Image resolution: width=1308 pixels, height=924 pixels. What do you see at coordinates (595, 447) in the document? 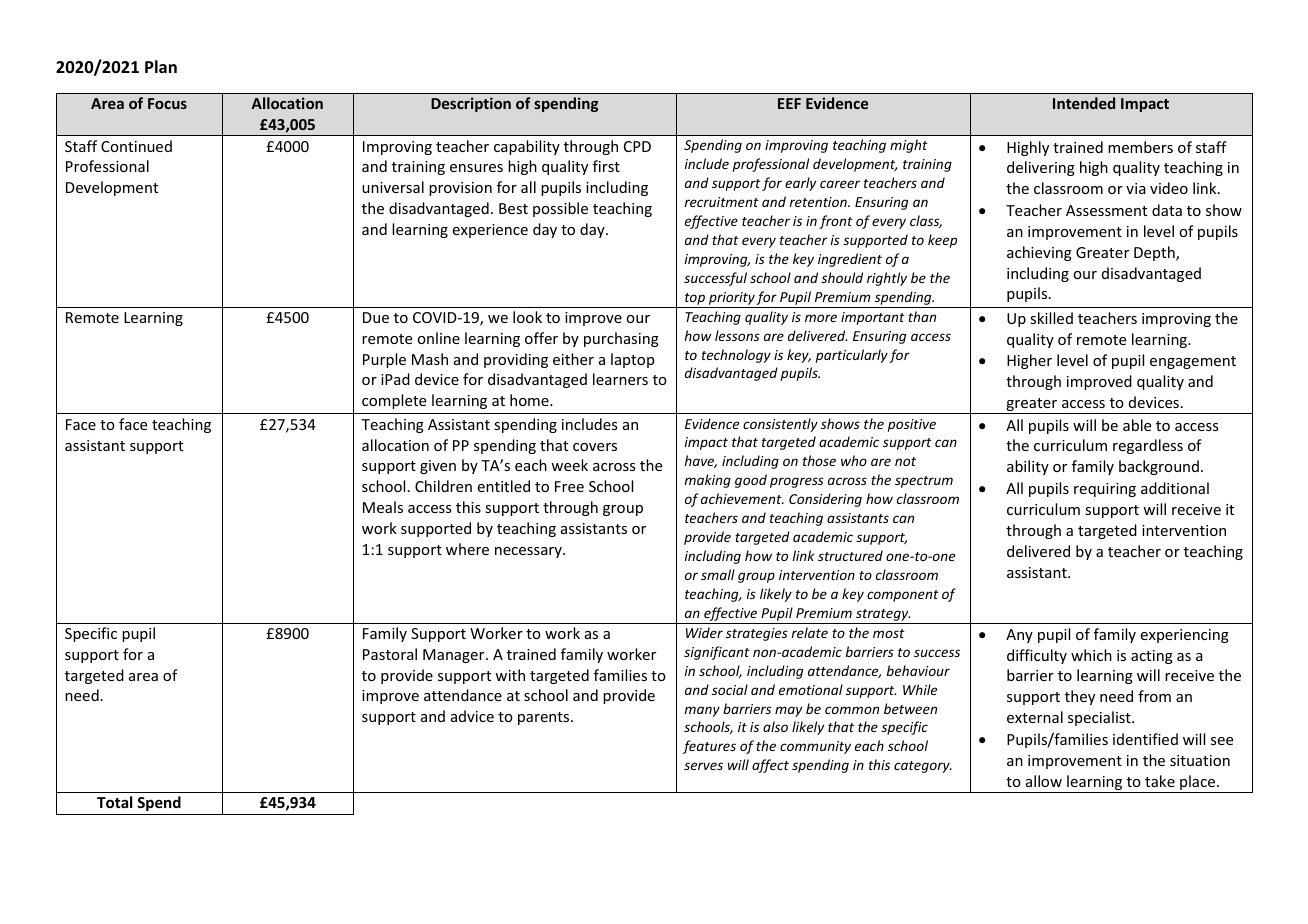
I see `covers` at bounding box center [595, 447].
